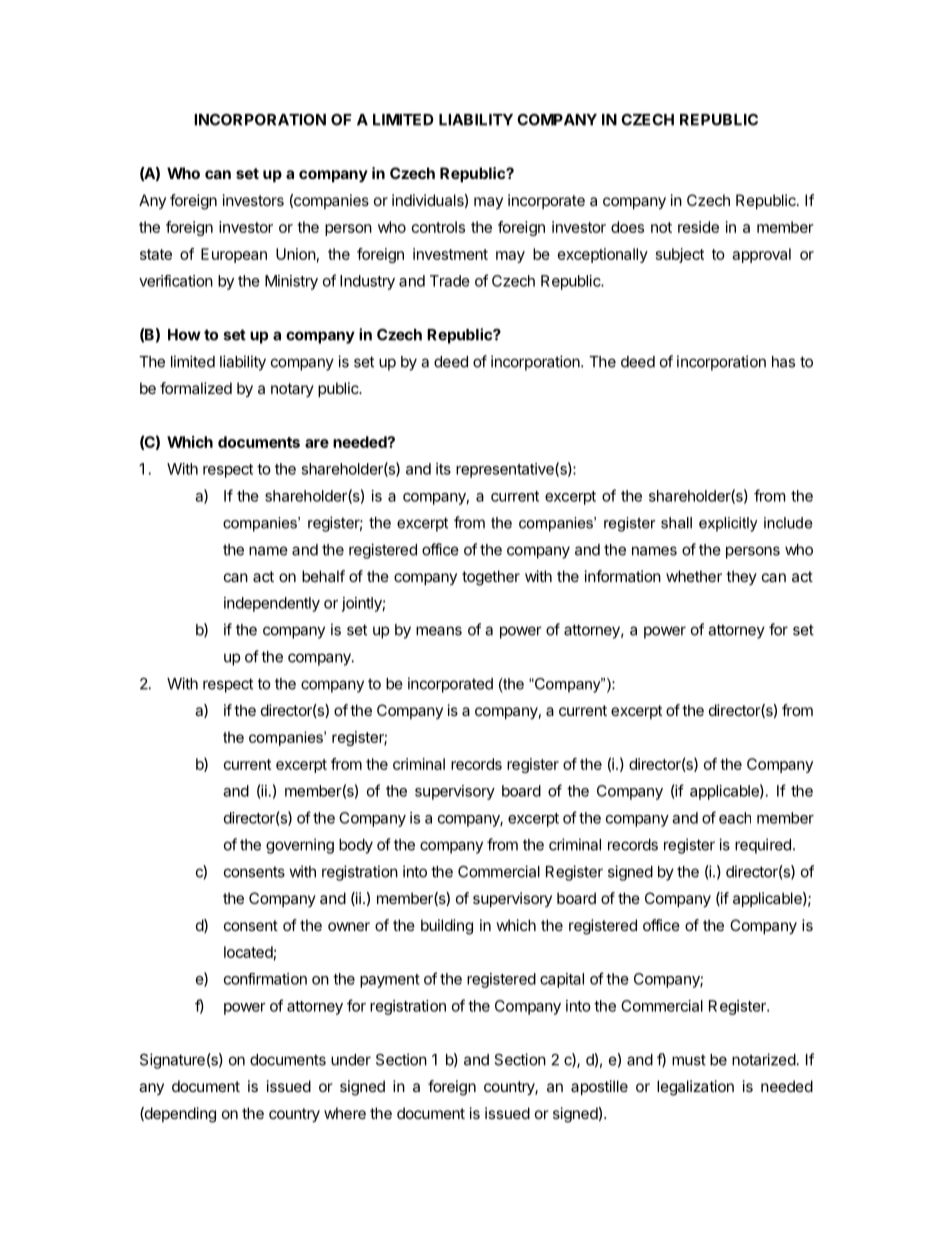 This screenshot has height=1233, width=952. I want to click on building, so click(447, 927).
